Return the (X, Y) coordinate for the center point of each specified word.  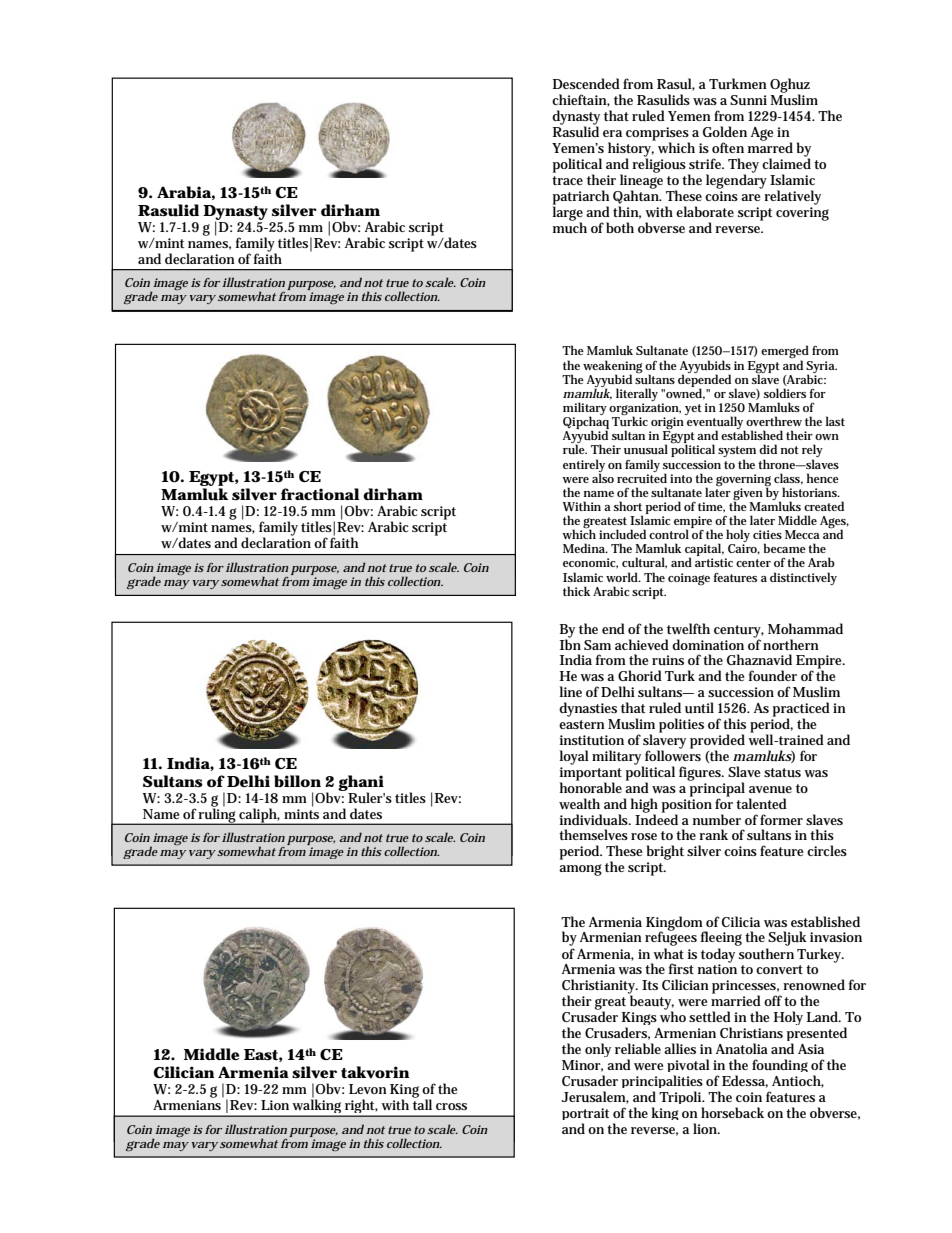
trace (567, 180)
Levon (368, 1089)
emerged (785, 353)
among (580, 870)
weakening (613, 367)
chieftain (581, 100)
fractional (320, 494)
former (781, 819)
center (753, 563)
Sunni (748, 100)
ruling (218, 815)
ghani (361, 784)
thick (576, 591)
